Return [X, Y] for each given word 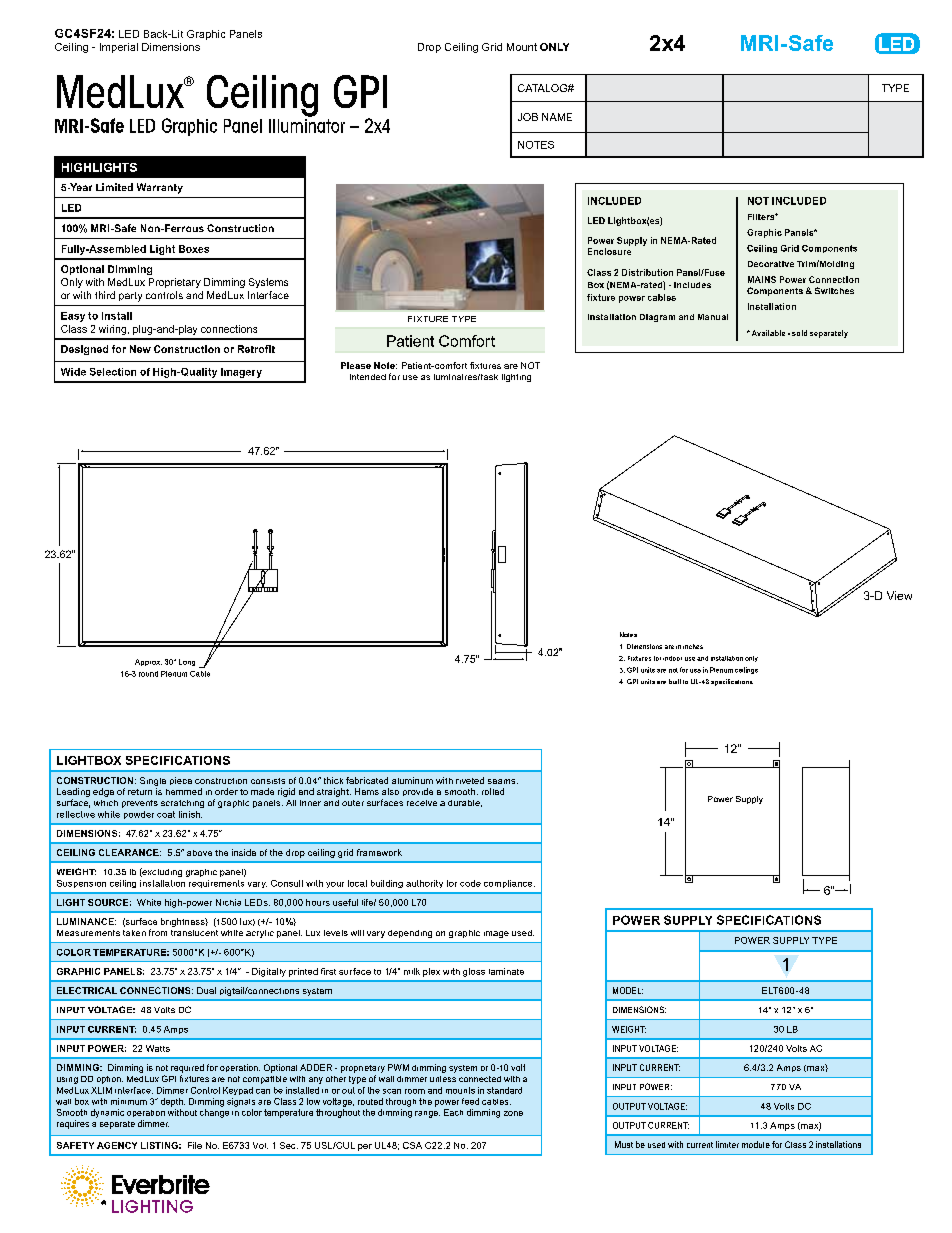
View [899, 595]
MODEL [628, 990]
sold [799, 333]
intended [368, 377]
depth [173, 1102]
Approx [148, 662]
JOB [528, 117]
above [199, 853]
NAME [557, 117]
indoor [672, 658]
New [140, 349]
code [470, 883]
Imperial [119, 48]
